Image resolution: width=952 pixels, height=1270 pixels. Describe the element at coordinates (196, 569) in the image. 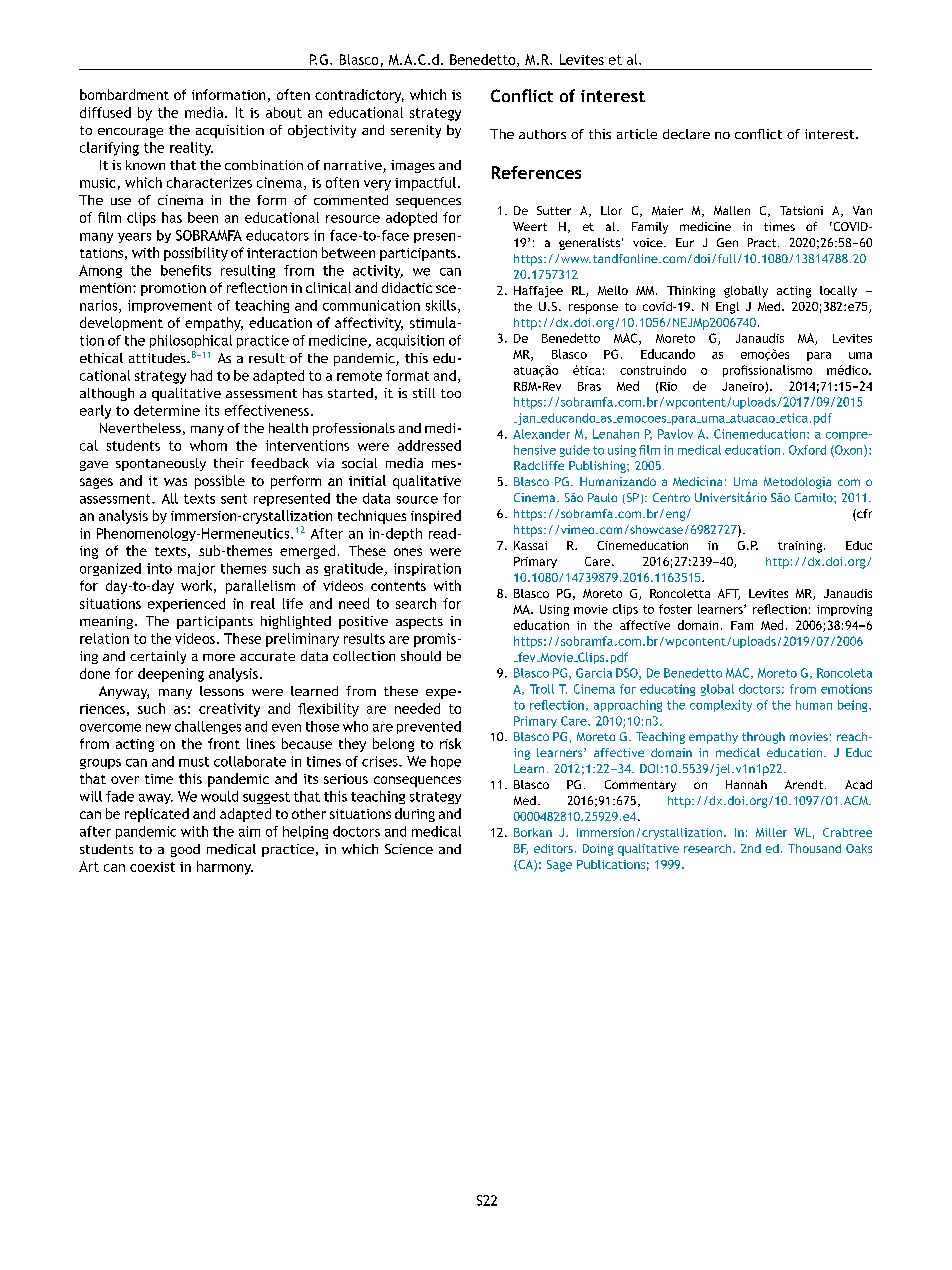

I see `major` at that location.
